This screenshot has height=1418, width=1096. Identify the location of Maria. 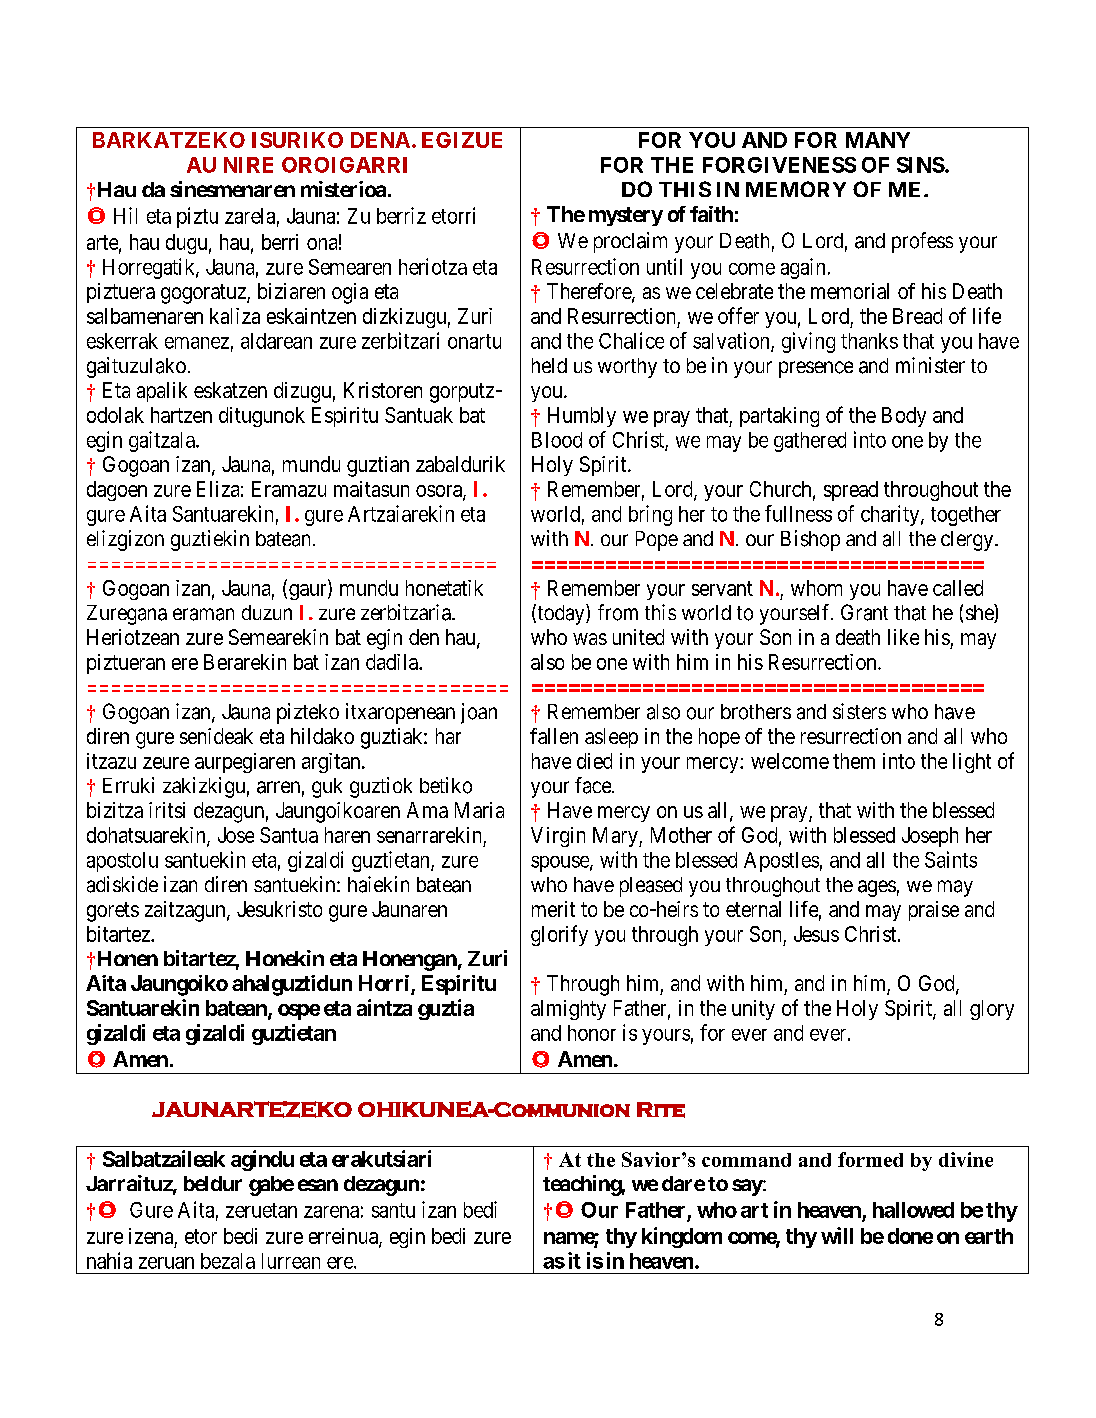
(479, 810).
